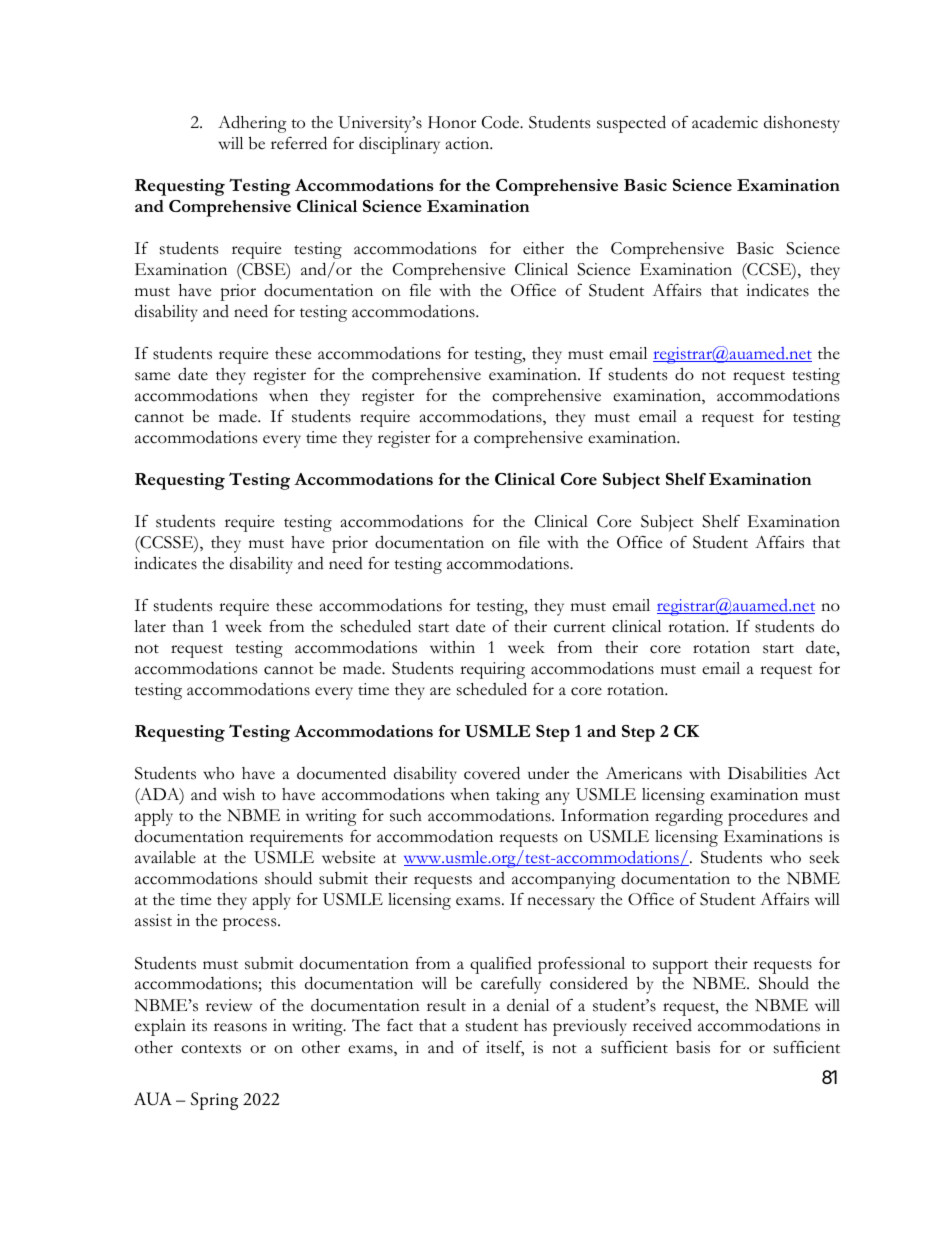 This screenshot has width=952, height=1233. What do you see at coordinates (492, 773) in the screenshot?
I see `covered` at bounding box center [492, 773].
